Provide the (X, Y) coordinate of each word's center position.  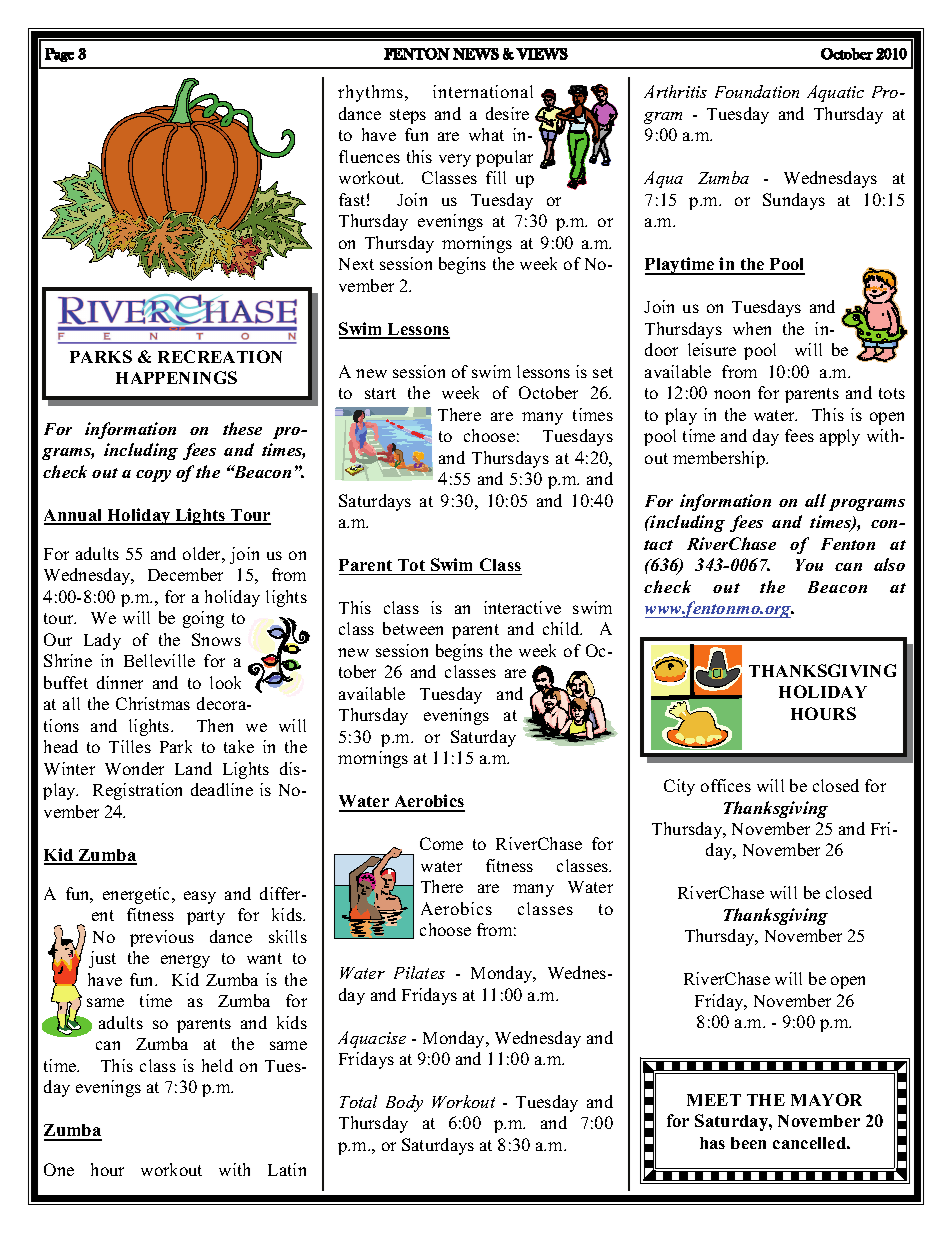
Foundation (757, 91)
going (203, 619)
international (483, 91)
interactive (522, 607)
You (809, 565)
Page (59, 55)
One (59, 1169)
